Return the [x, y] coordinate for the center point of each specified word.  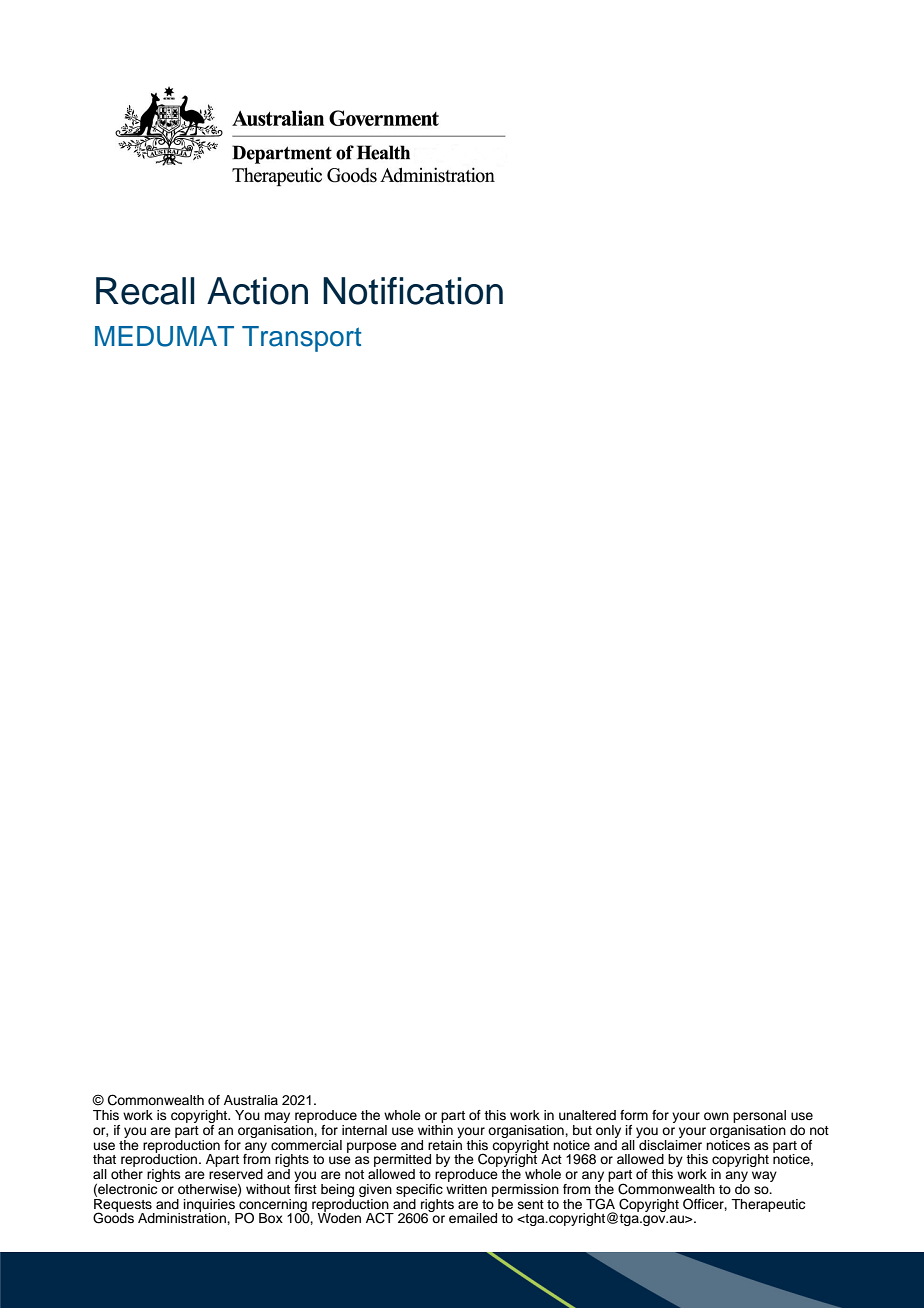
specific [419, 1190]
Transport [301, 339]
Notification [413, 291]
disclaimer [669, 1143]
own [716, 1116]
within [435, 1128]
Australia [251, 1100]
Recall [145, 291]
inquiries [210, 1206]
